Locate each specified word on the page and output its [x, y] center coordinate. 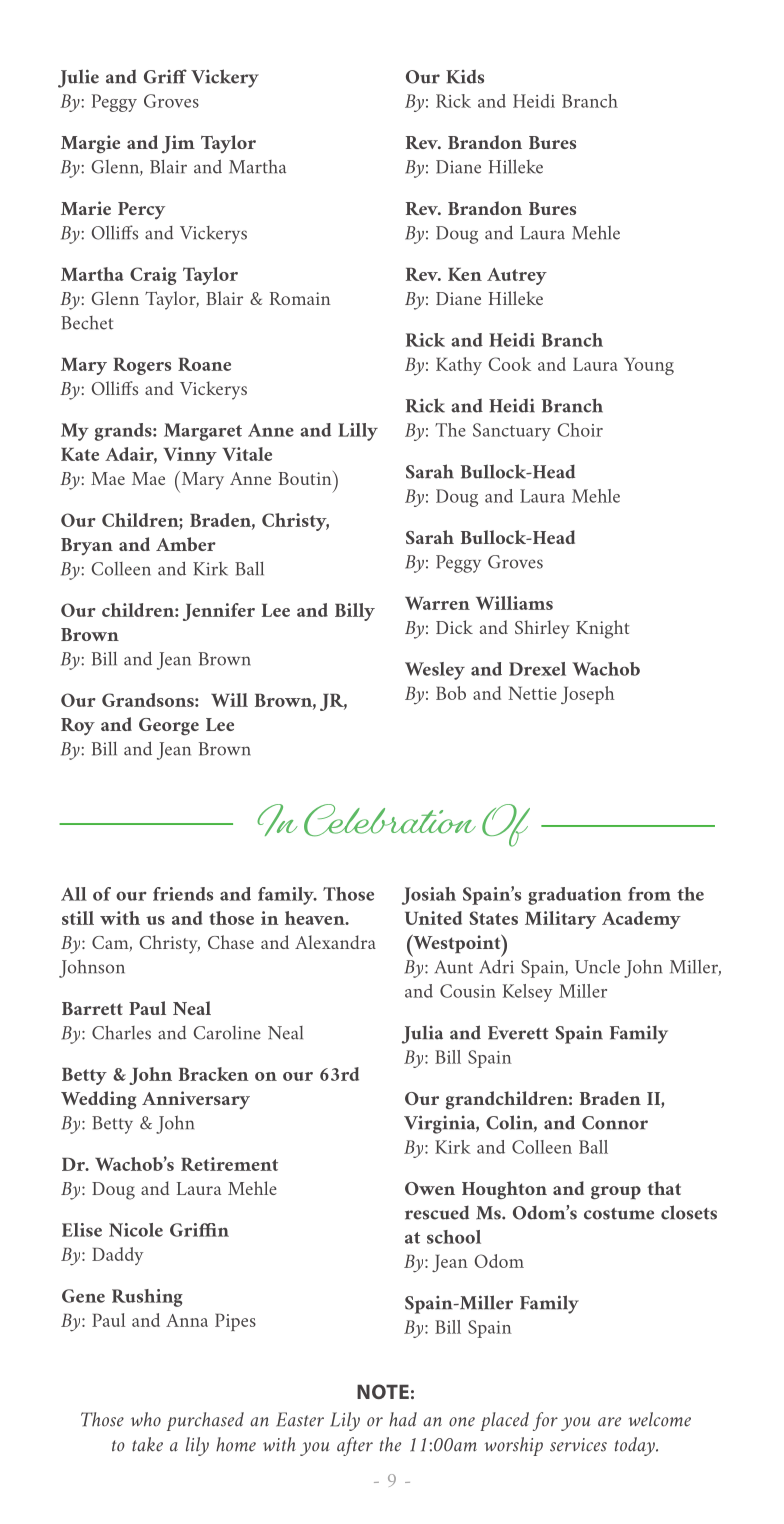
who [146, 1419]
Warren [437, 603]
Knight [603, 629]
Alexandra [335, 942]
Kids [465, 76]
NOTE [383, 1391]
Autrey [517, 276]
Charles [121, 1033]
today [636, 1446]
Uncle [597, 967]
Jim [178, 144]
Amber [186, 544]
